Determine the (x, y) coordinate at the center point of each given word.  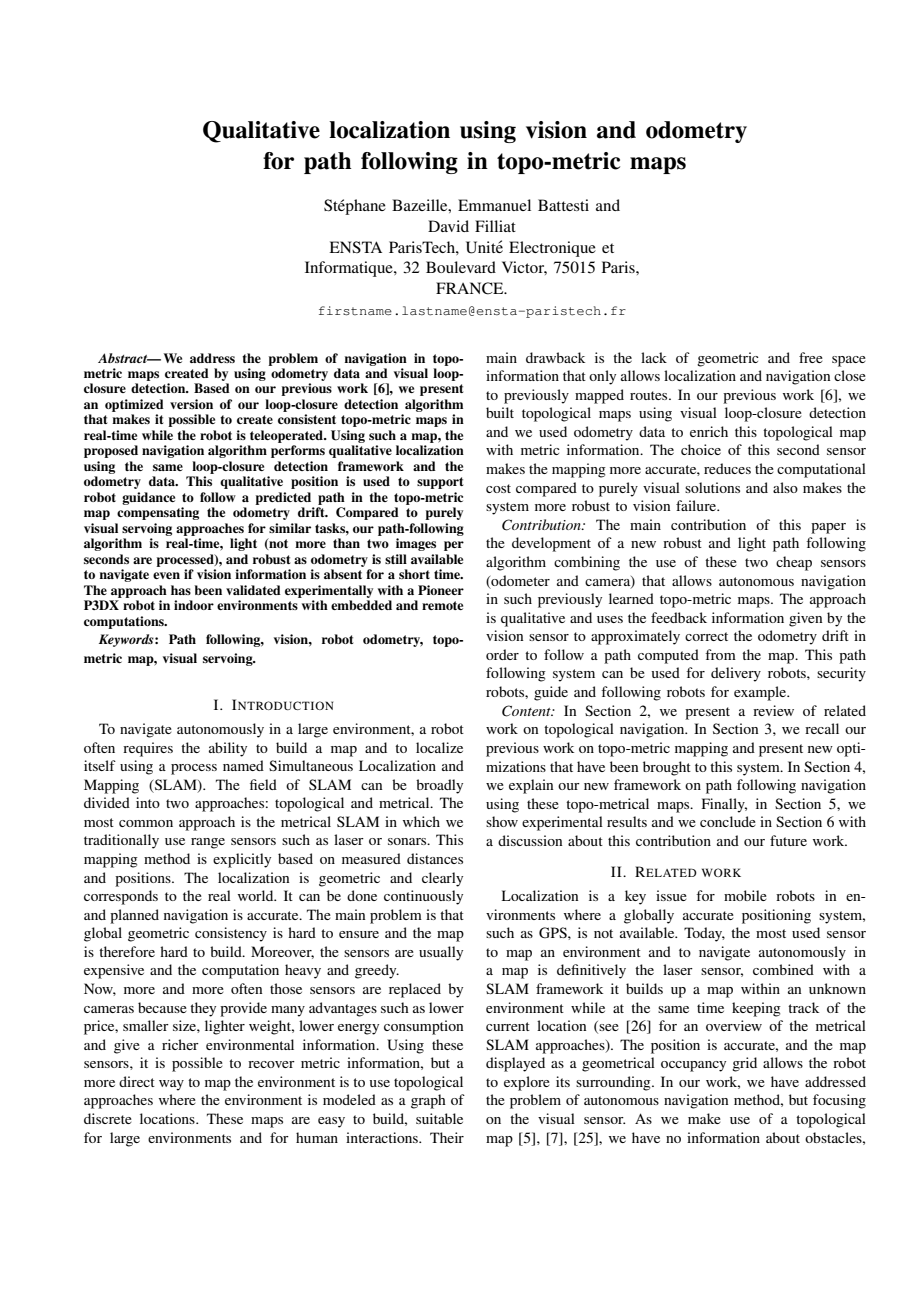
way (171, 1085)
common (146, 823)
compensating (158, 513)
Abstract (124, 358)
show (502, 821)
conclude (728, 821)
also (785, 487)
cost (498, 488)
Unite (484, 247)
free (811, 357)
